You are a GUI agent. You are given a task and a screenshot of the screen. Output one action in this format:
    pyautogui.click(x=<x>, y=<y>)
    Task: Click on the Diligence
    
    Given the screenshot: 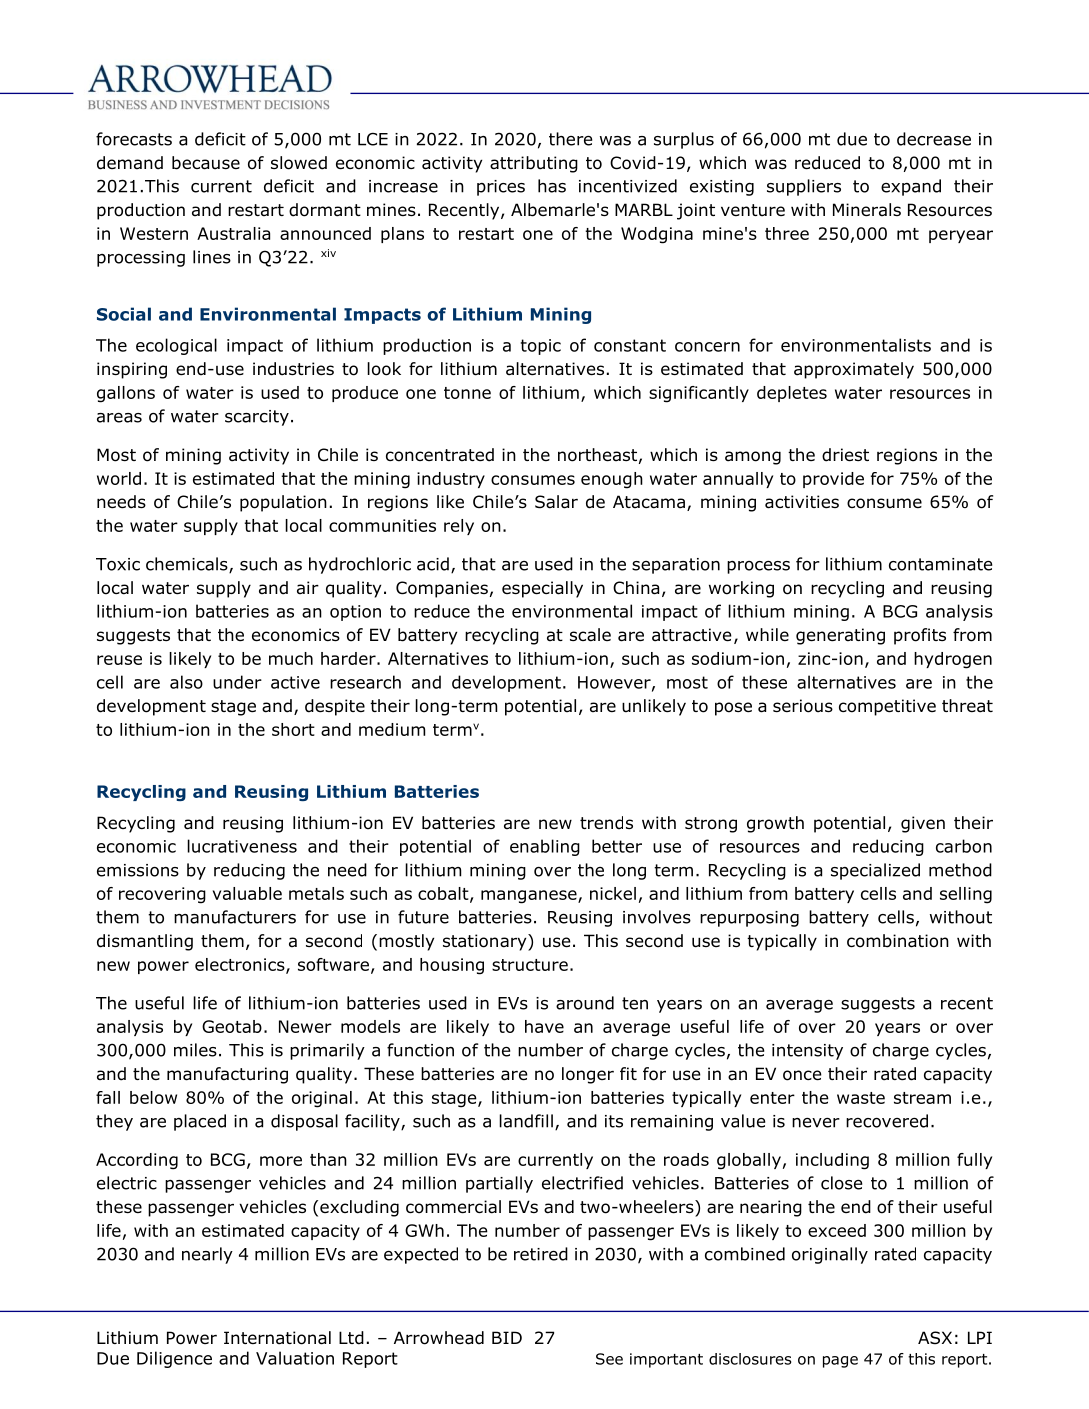 What is the action you would take?
    pyautogui.click(x=174, y=1359)
